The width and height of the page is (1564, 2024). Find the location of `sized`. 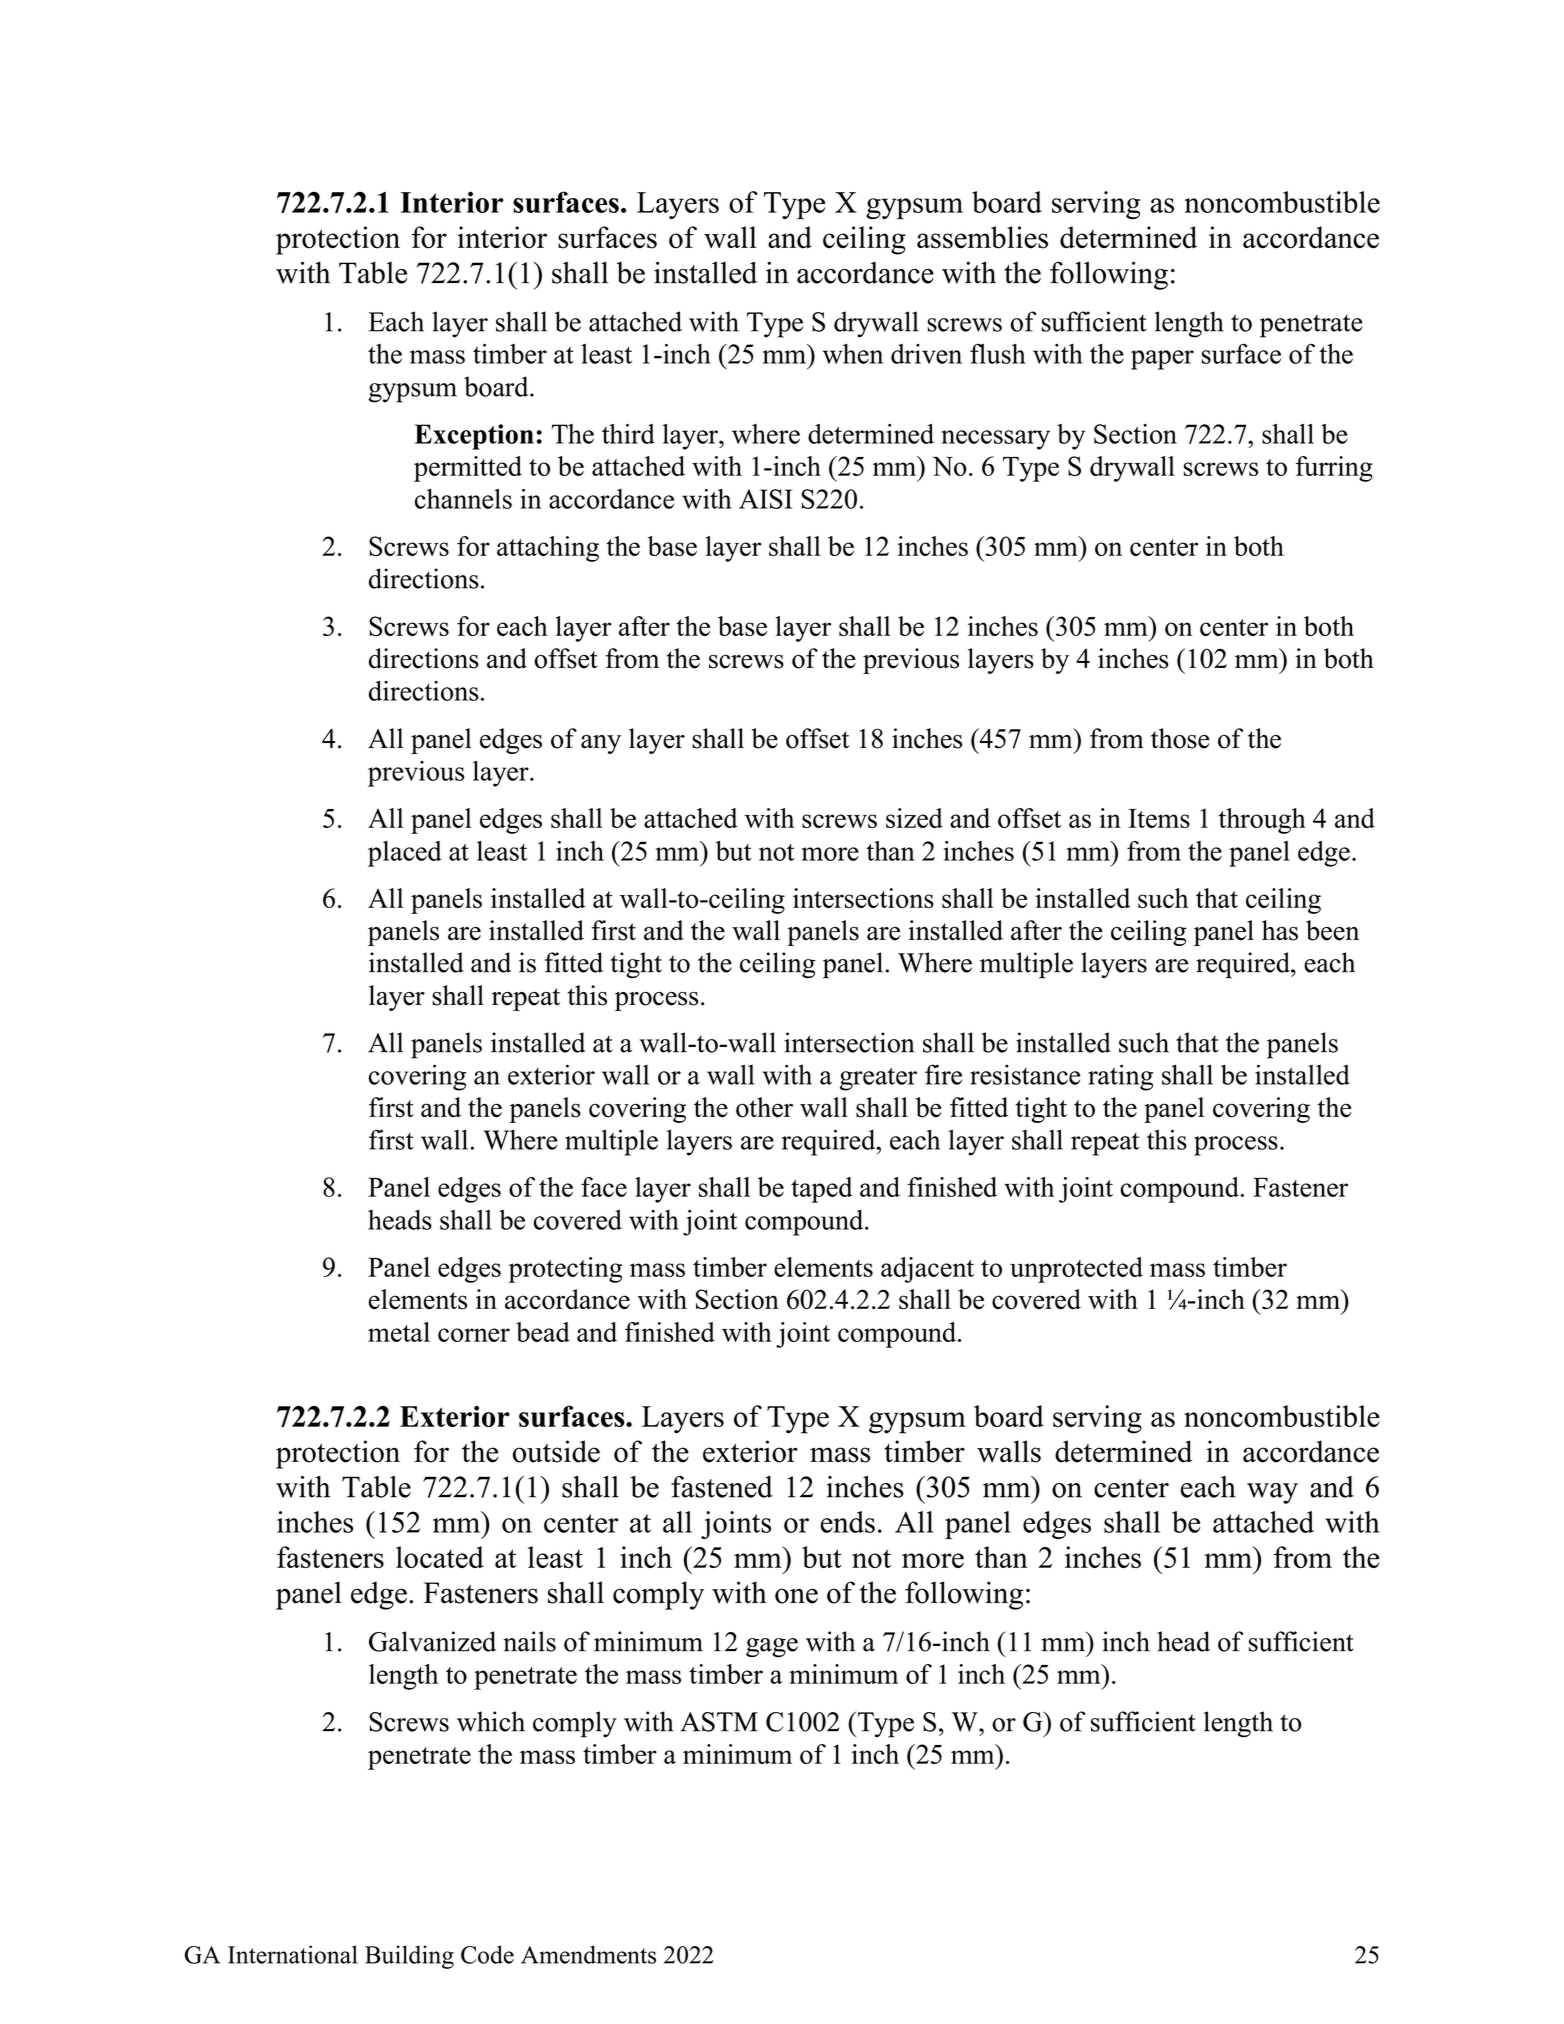

sized is located at coordinates (914, 818).
